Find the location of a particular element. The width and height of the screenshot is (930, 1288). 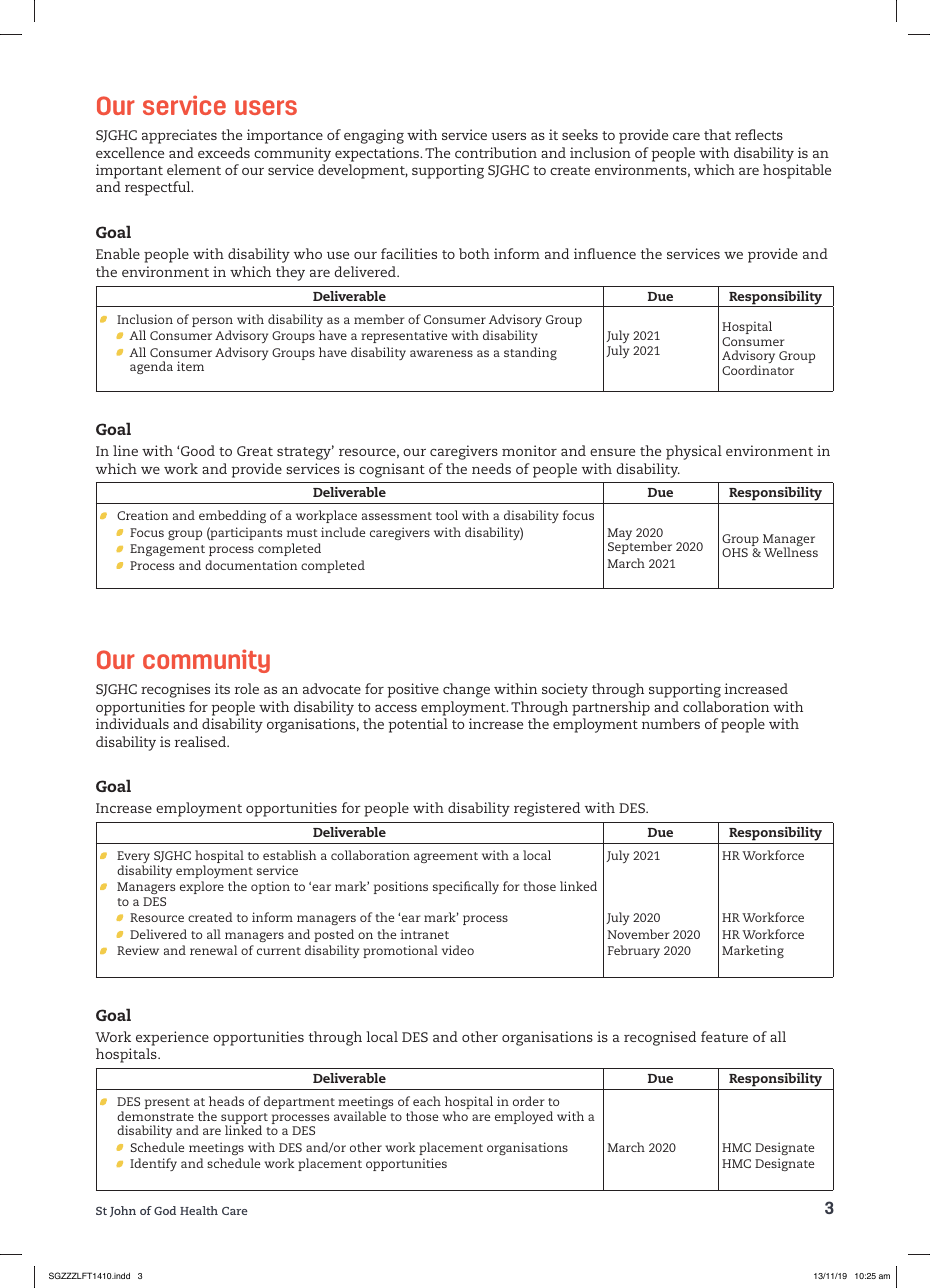

contribution is located at coordinates (496, 152).
